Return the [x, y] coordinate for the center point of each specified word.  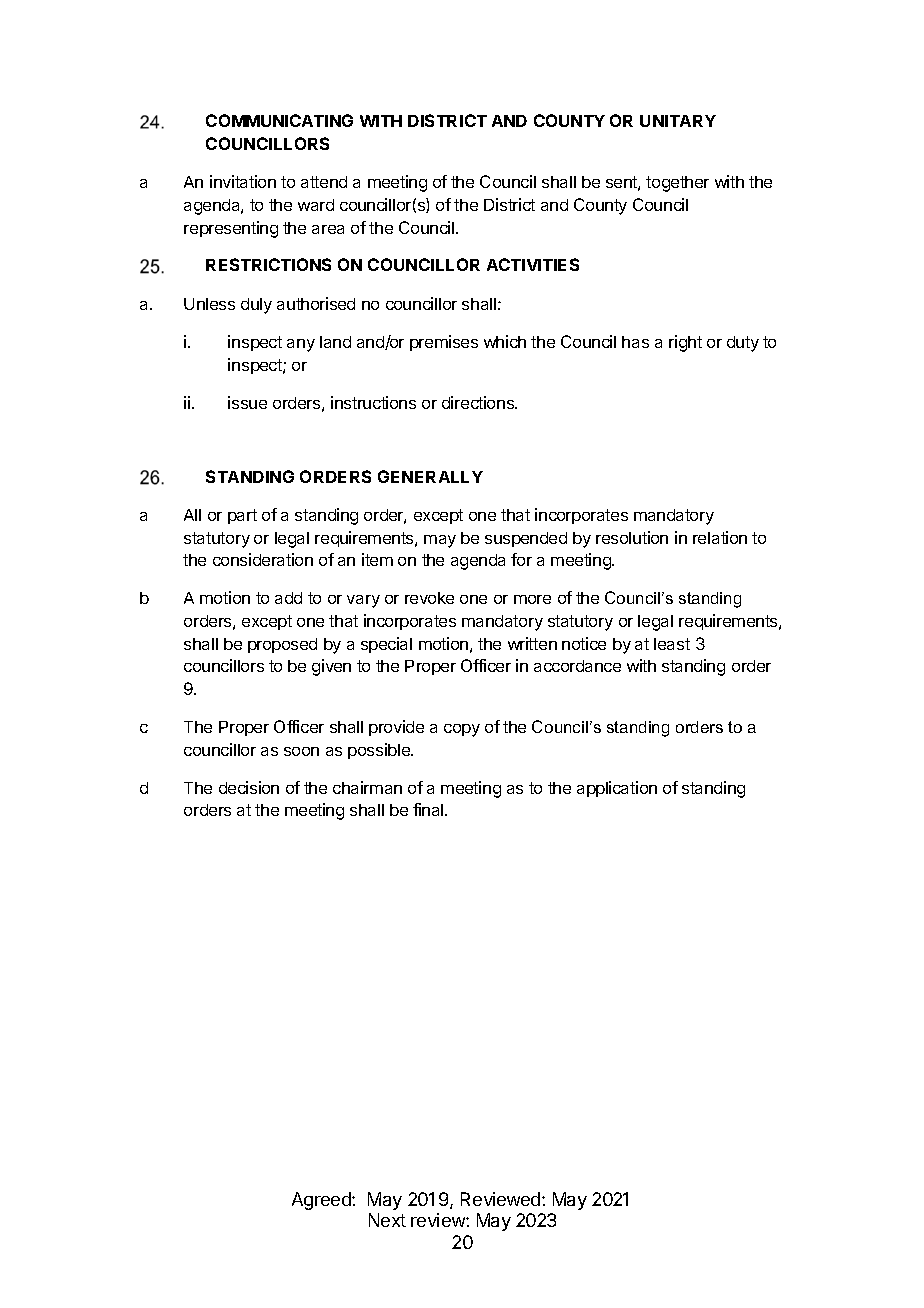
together [677, 184]
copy [462, 730]
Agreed [322, 1201]
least [672, 644]
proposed [282, 645]
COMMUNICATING [279, 120]
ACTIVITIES [533, 264]
